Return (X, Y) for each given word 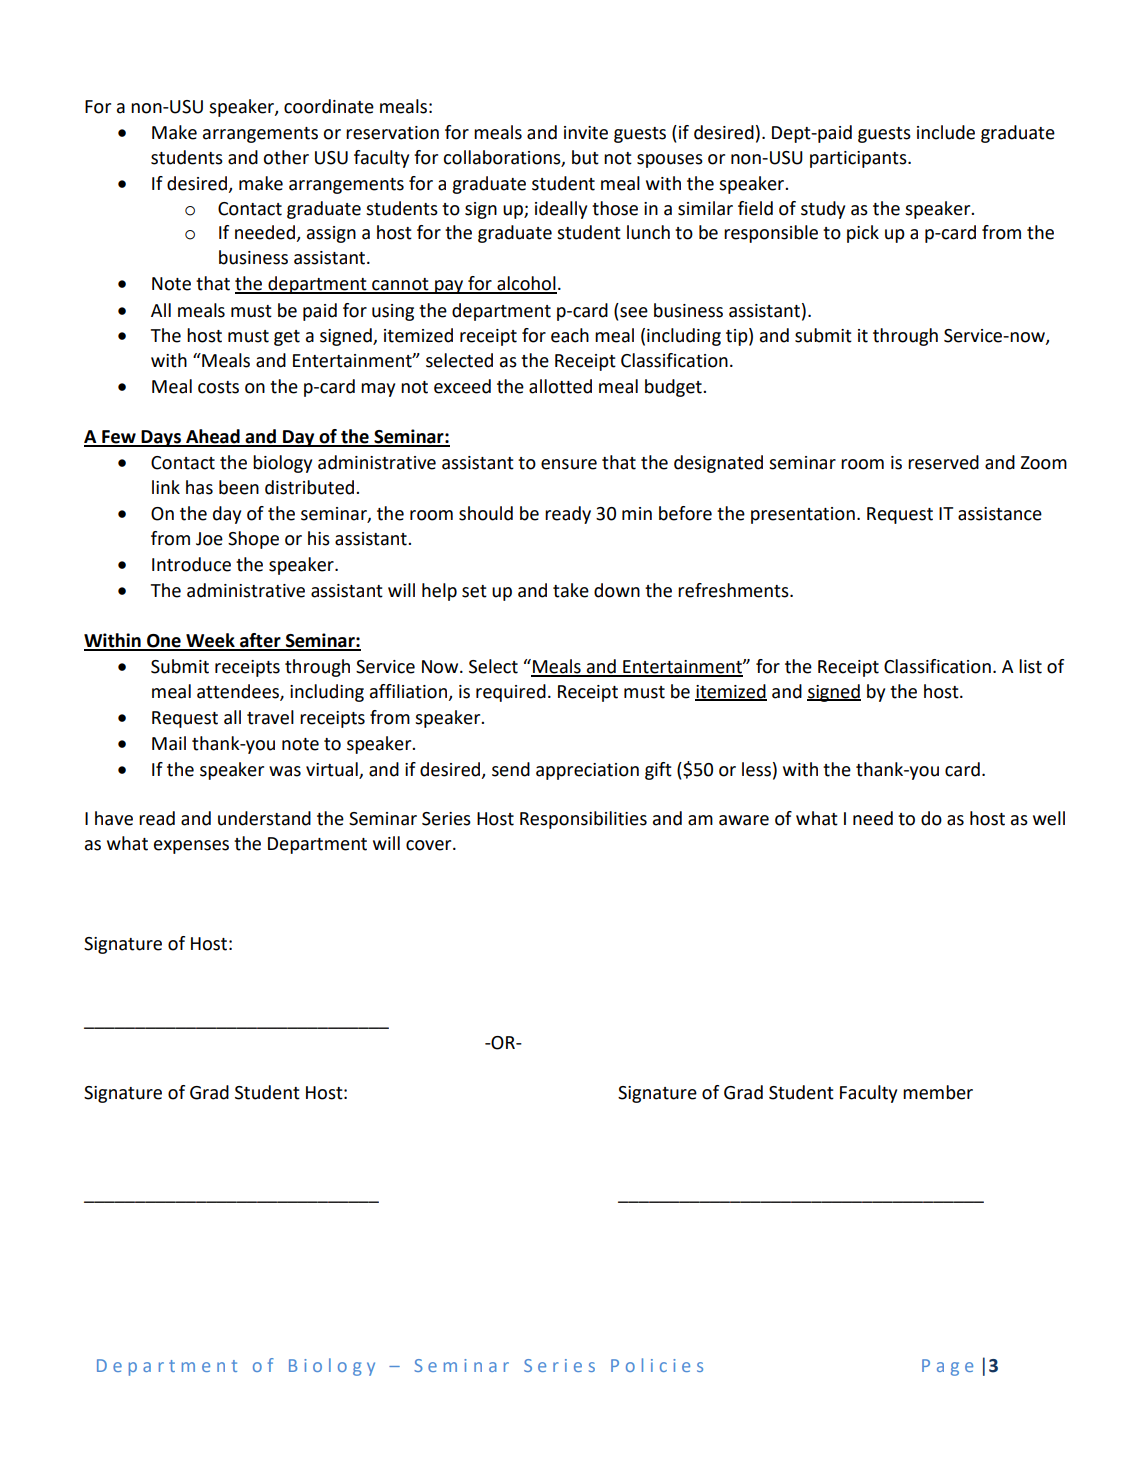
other (286, 157)
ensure (569, 464)
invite (586, 133)
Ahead (213, 437)
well (1049, 818)
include (946, 132)
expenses (191, 847)
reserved (943, 462)
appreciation (587, 771)
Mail (169, 743)
